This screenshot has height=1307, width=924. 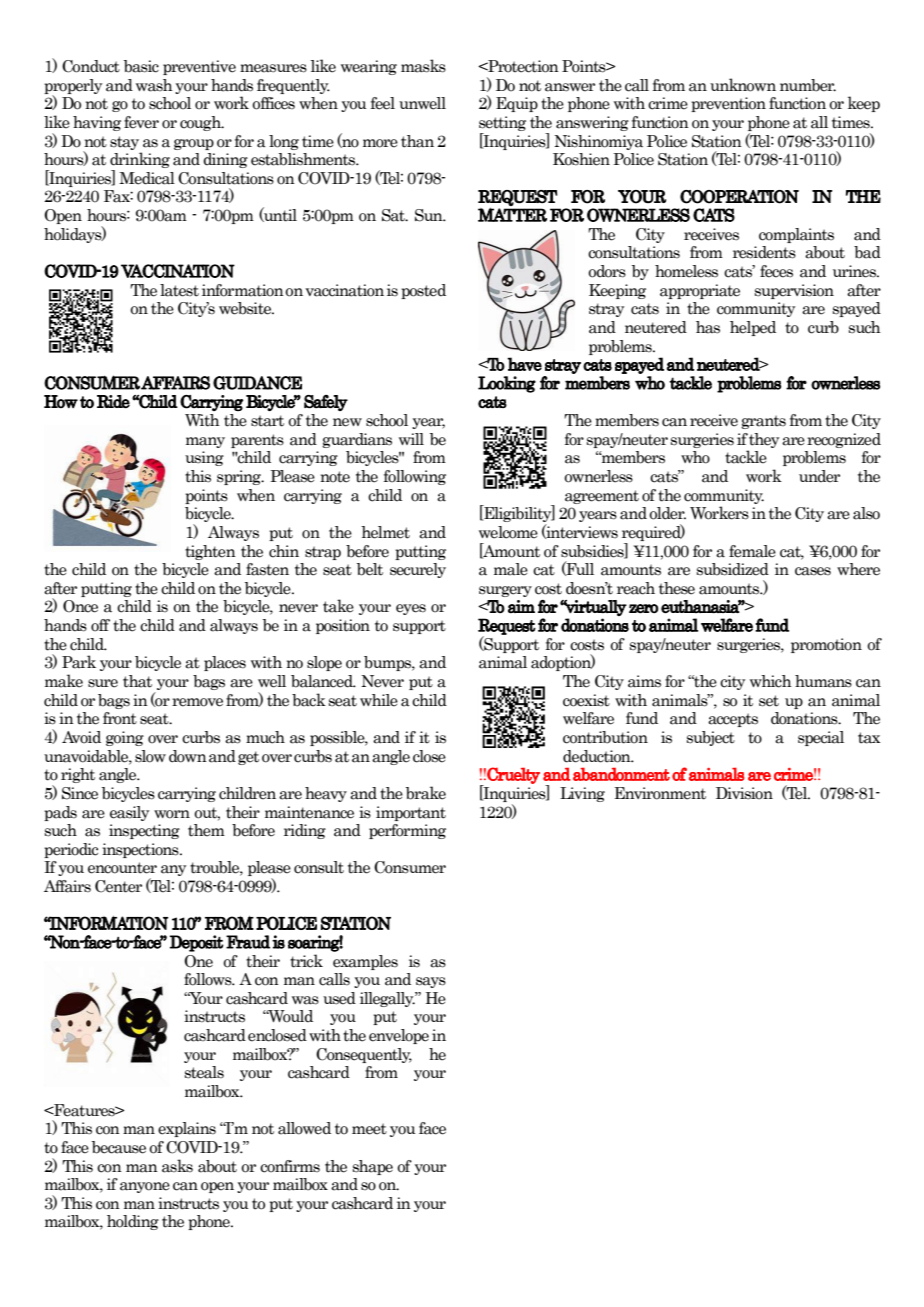 What do you see at coordinates (411, 813) in the screenshot?
I see `important` at bounding box center [411, 813].
